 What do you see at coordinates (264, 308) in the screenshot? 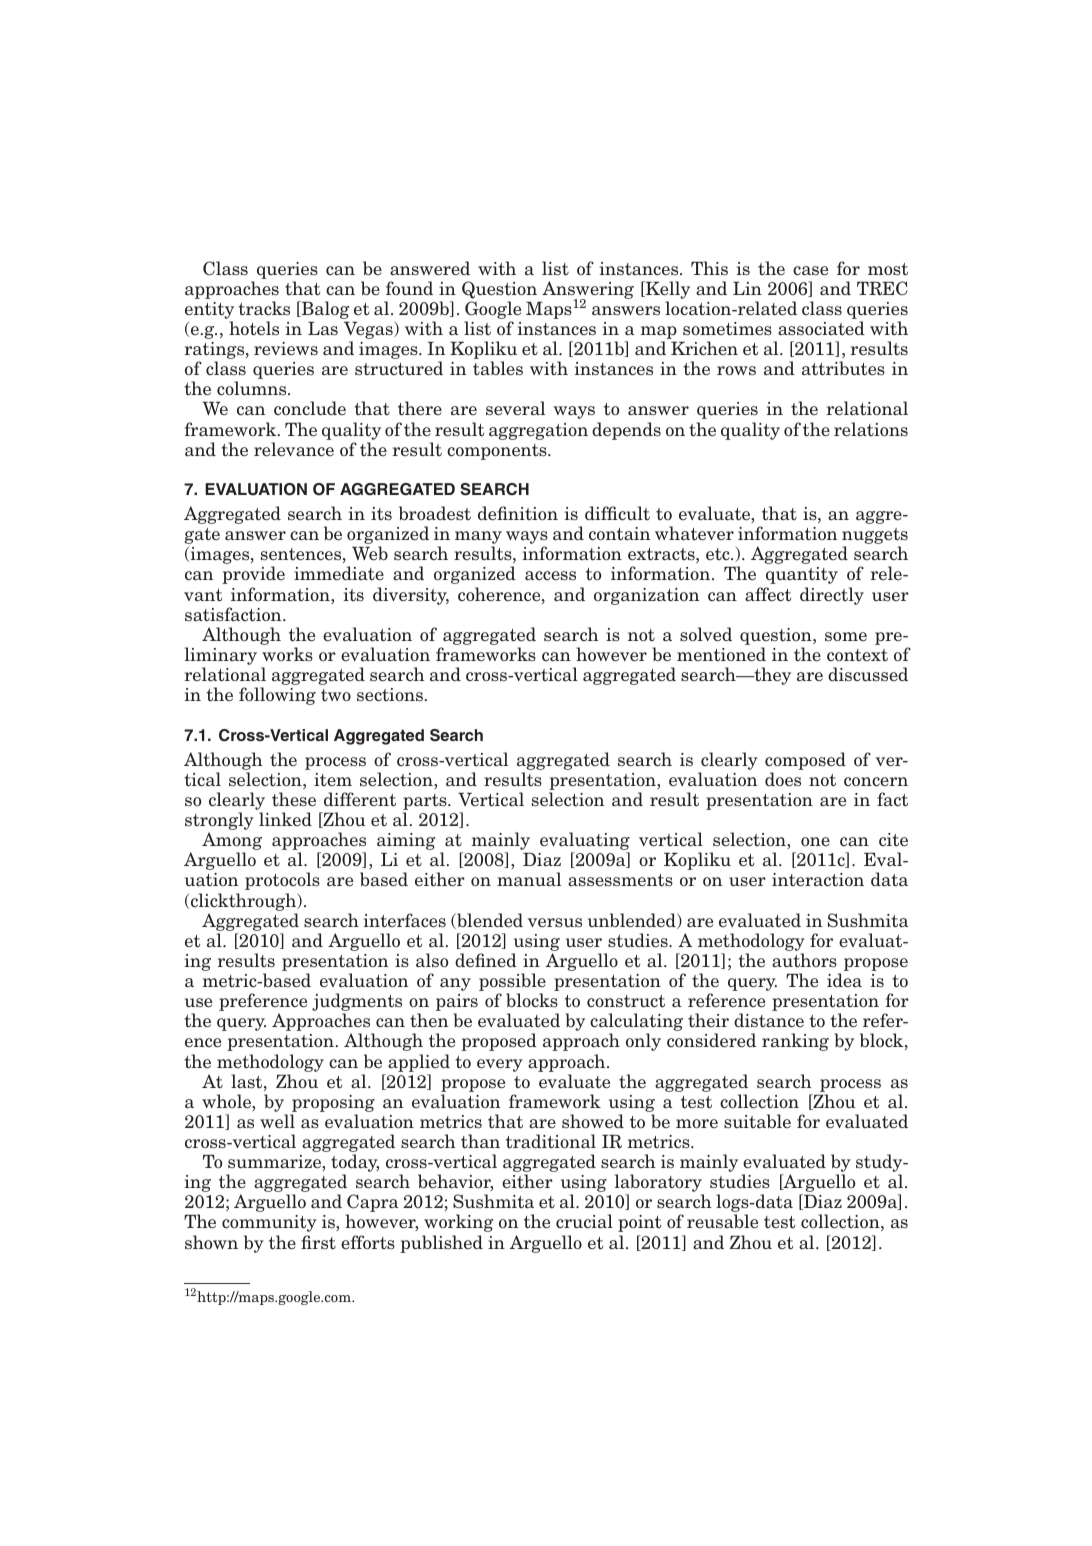
I see `tracks` at bounding box center [264, 308].
